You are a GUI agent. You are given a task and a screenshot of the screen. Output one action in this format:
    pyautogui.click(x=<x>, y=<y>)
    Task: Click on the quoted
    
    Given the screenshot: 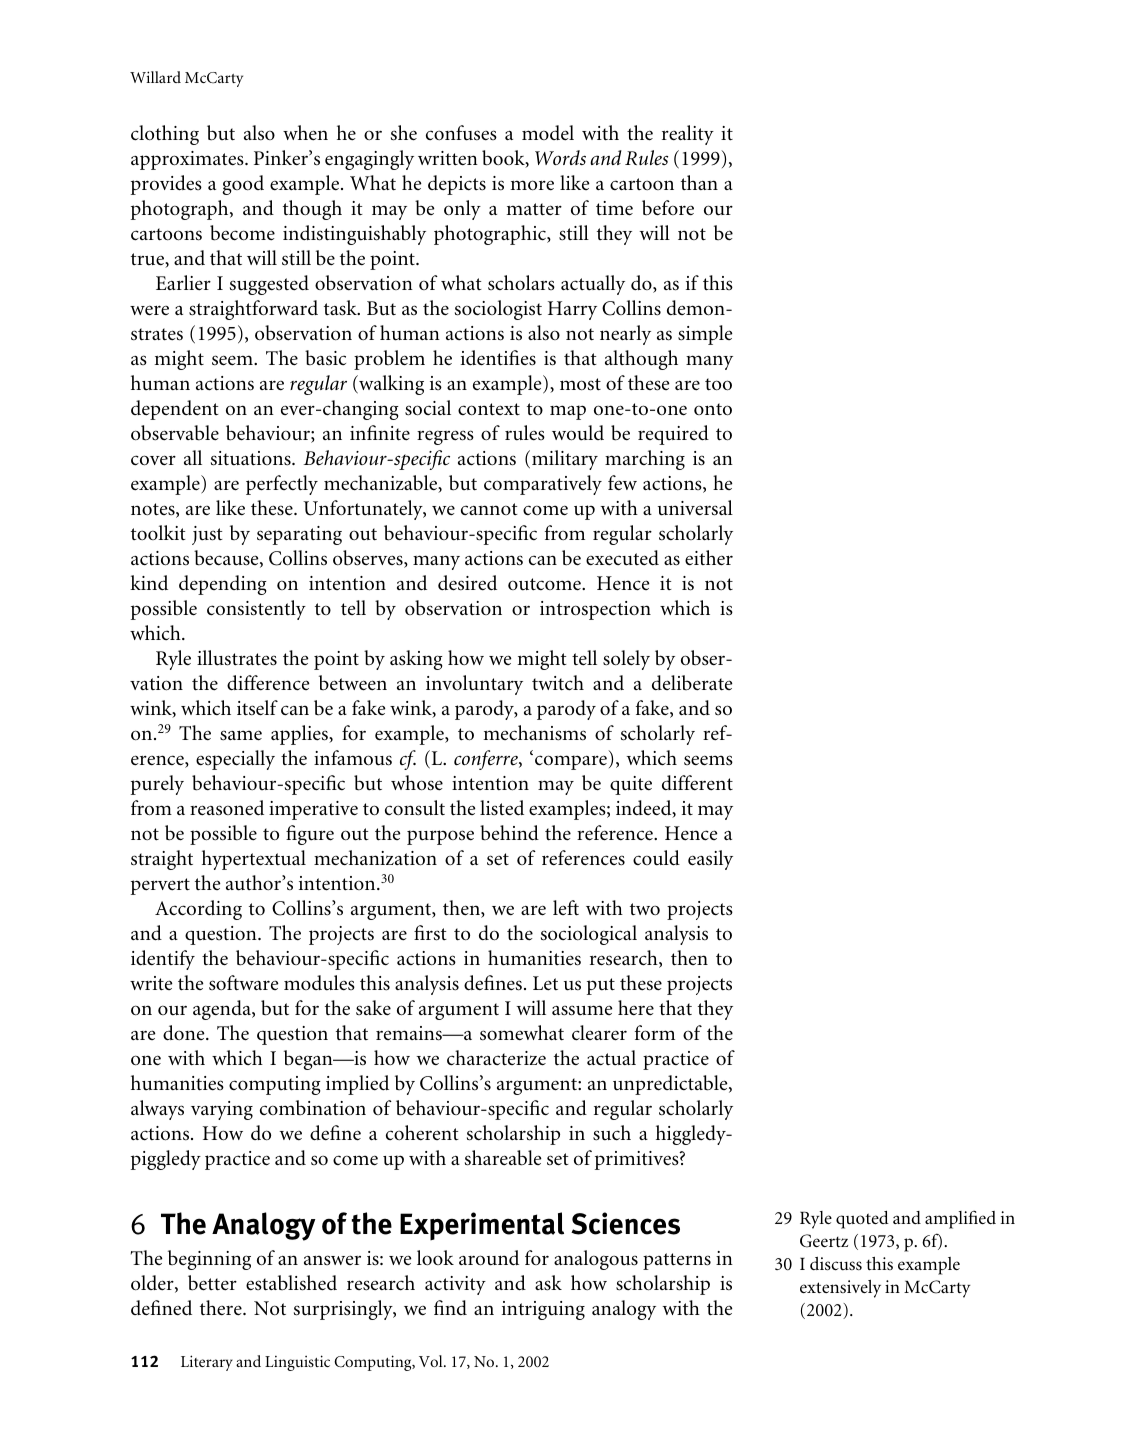 What is the action you would take?
    pyautogui.click(x=862, y=1220)
